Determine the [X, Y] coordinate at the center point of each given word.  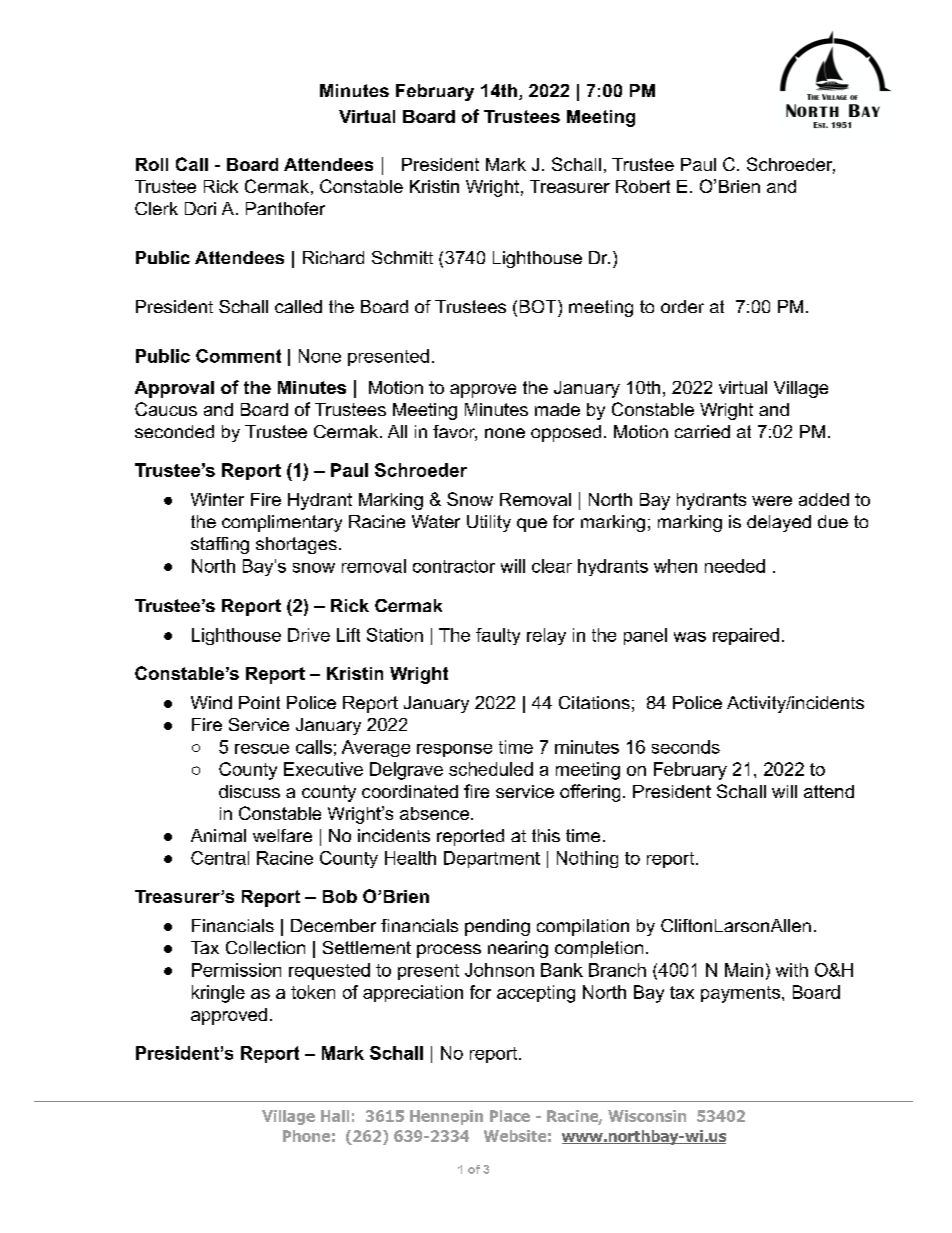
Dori [200, 208]
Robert [643, 186]
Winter [217, 499]
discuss [249, 791]
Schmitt [402, 257]
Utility [489, 523]
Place [510, 1116]
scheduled [491, 769]
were [772, 501]
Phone [306, 1136]
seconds [686, 747]
